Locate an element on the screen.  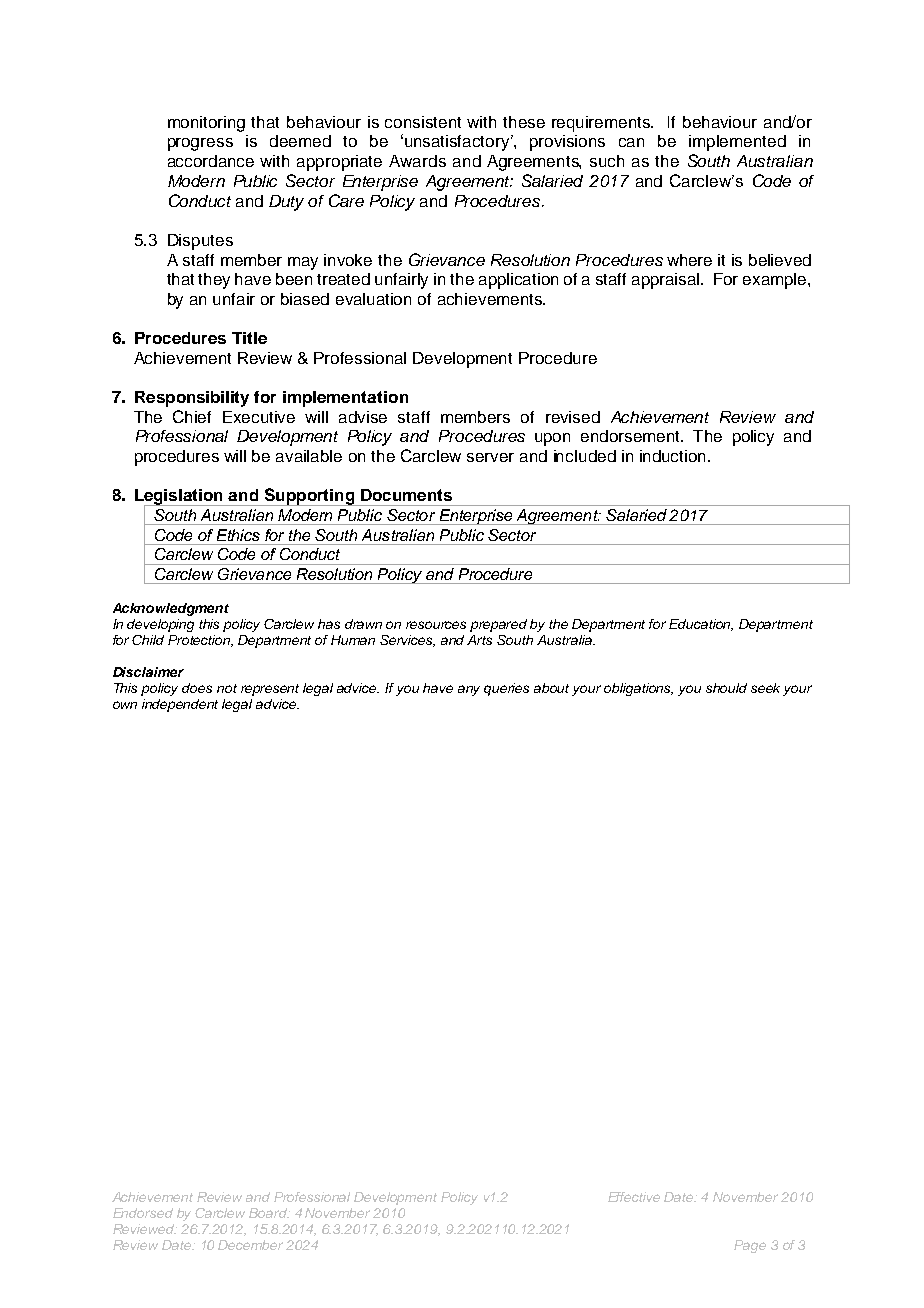
should is located at coordinates (726, 688).
